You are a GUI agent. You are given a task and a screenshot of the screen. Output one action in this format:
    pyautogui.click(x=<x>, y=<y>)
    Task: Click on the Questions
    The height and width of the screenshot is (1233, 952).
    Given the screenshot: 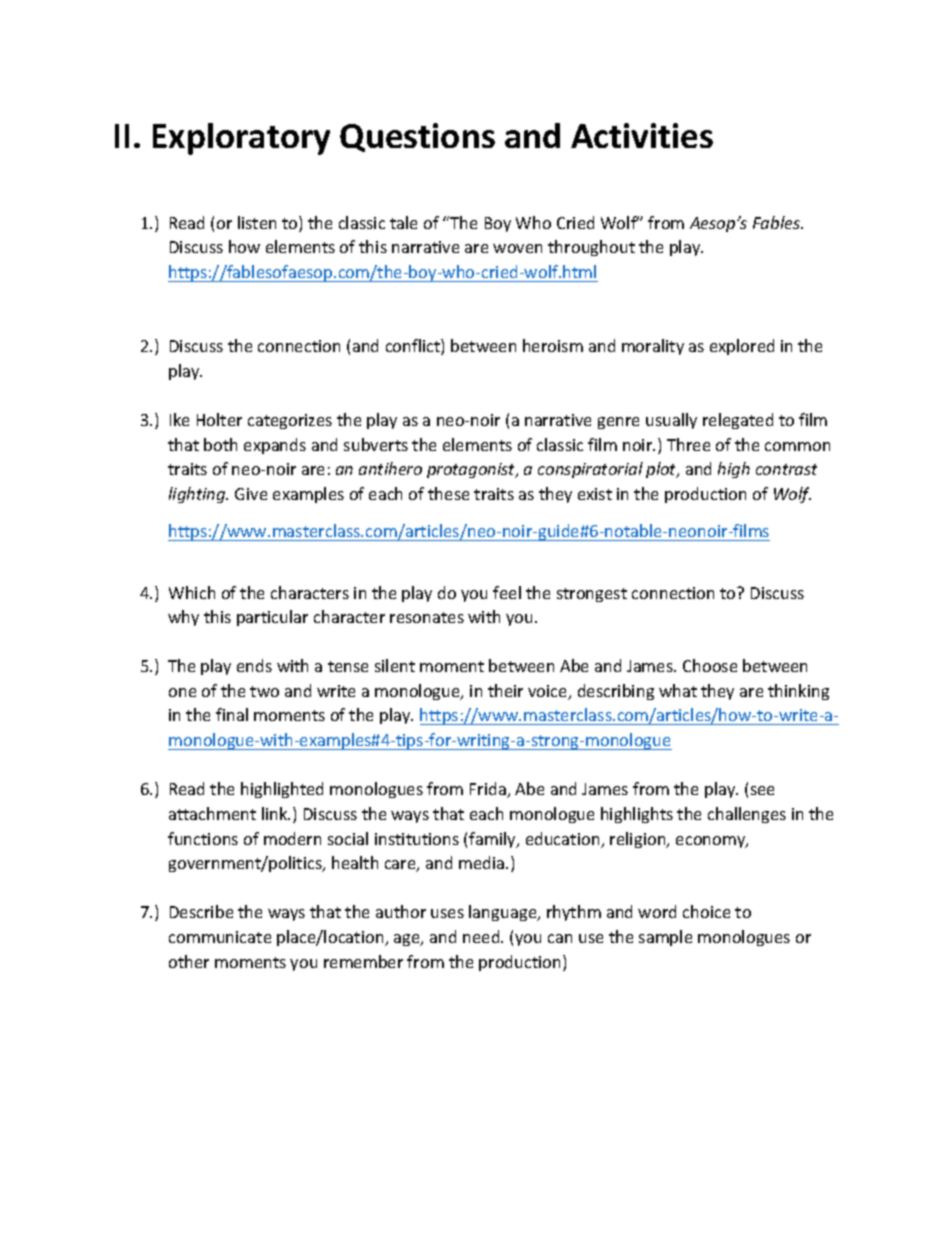 What is the action you would take?
    pyautogui.click(x=417, y=137)
